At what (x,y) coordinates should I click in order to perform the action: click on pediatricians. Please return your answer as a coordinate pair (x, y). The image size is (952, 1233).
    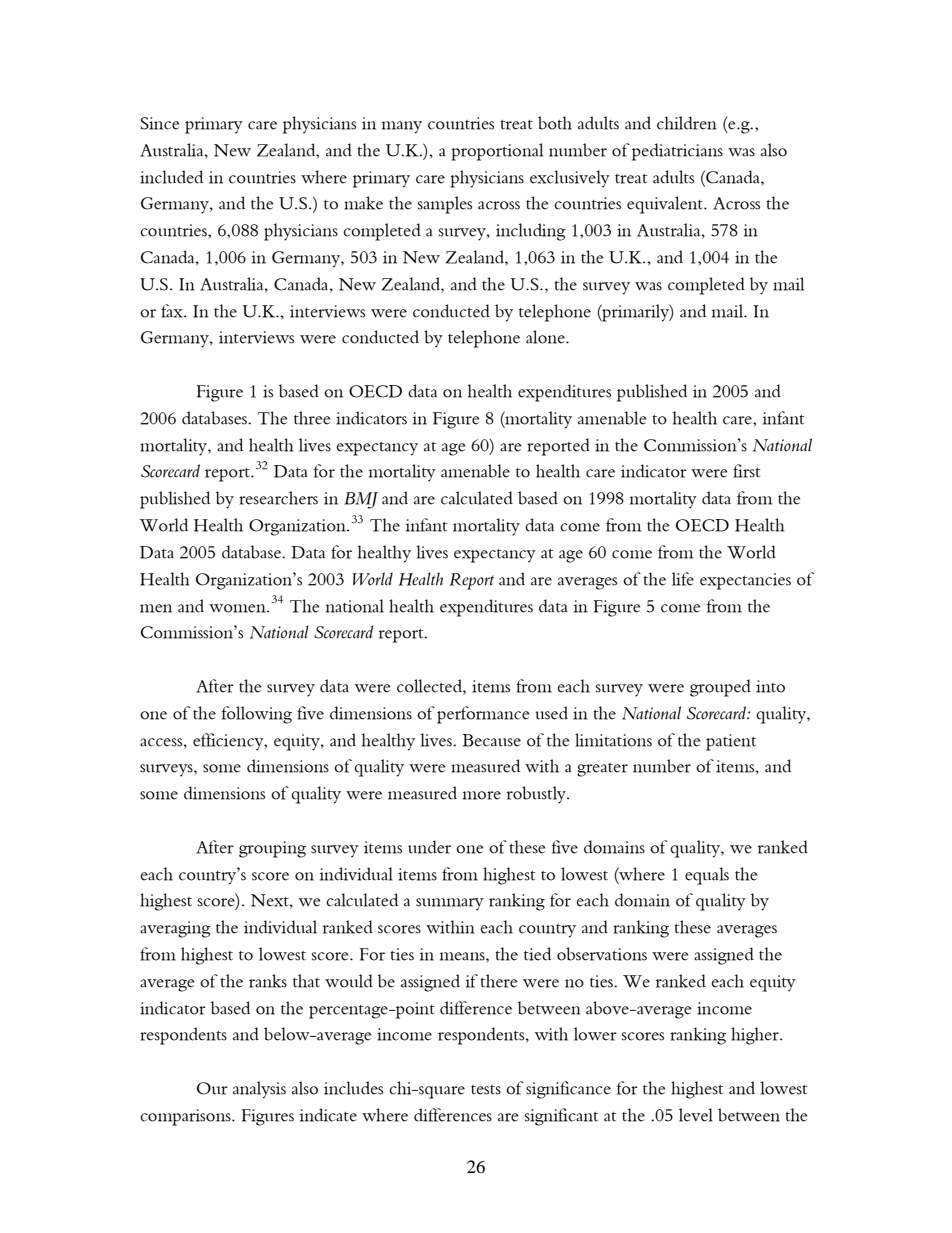
    Looking at the image, I should click on (677, 152).
